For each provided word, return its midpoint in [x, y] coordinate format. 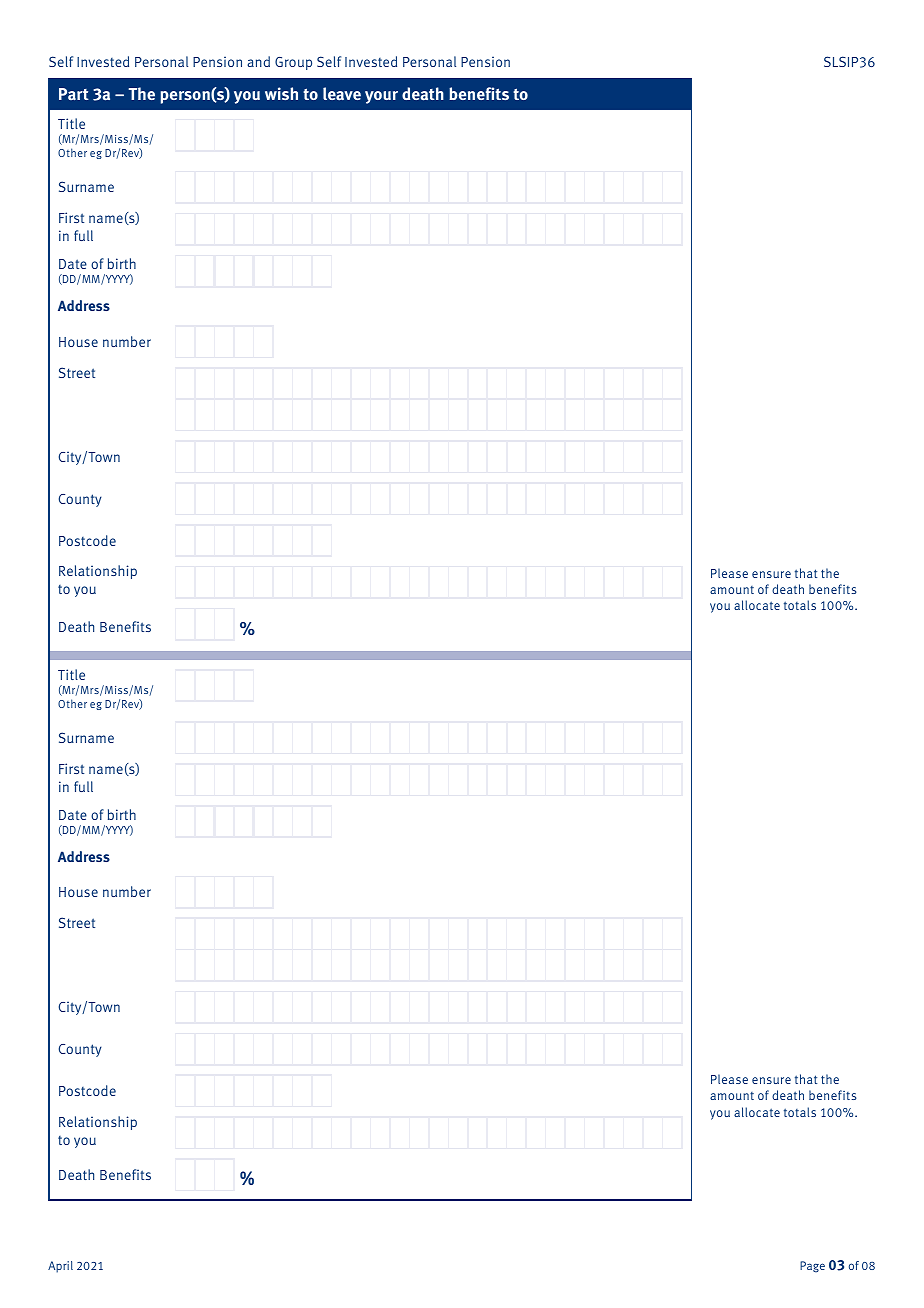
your [381, 97]
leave [342, 94]
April [60, 1267]
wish [281, 93]
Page [812, 1267]
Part [74, 94]
